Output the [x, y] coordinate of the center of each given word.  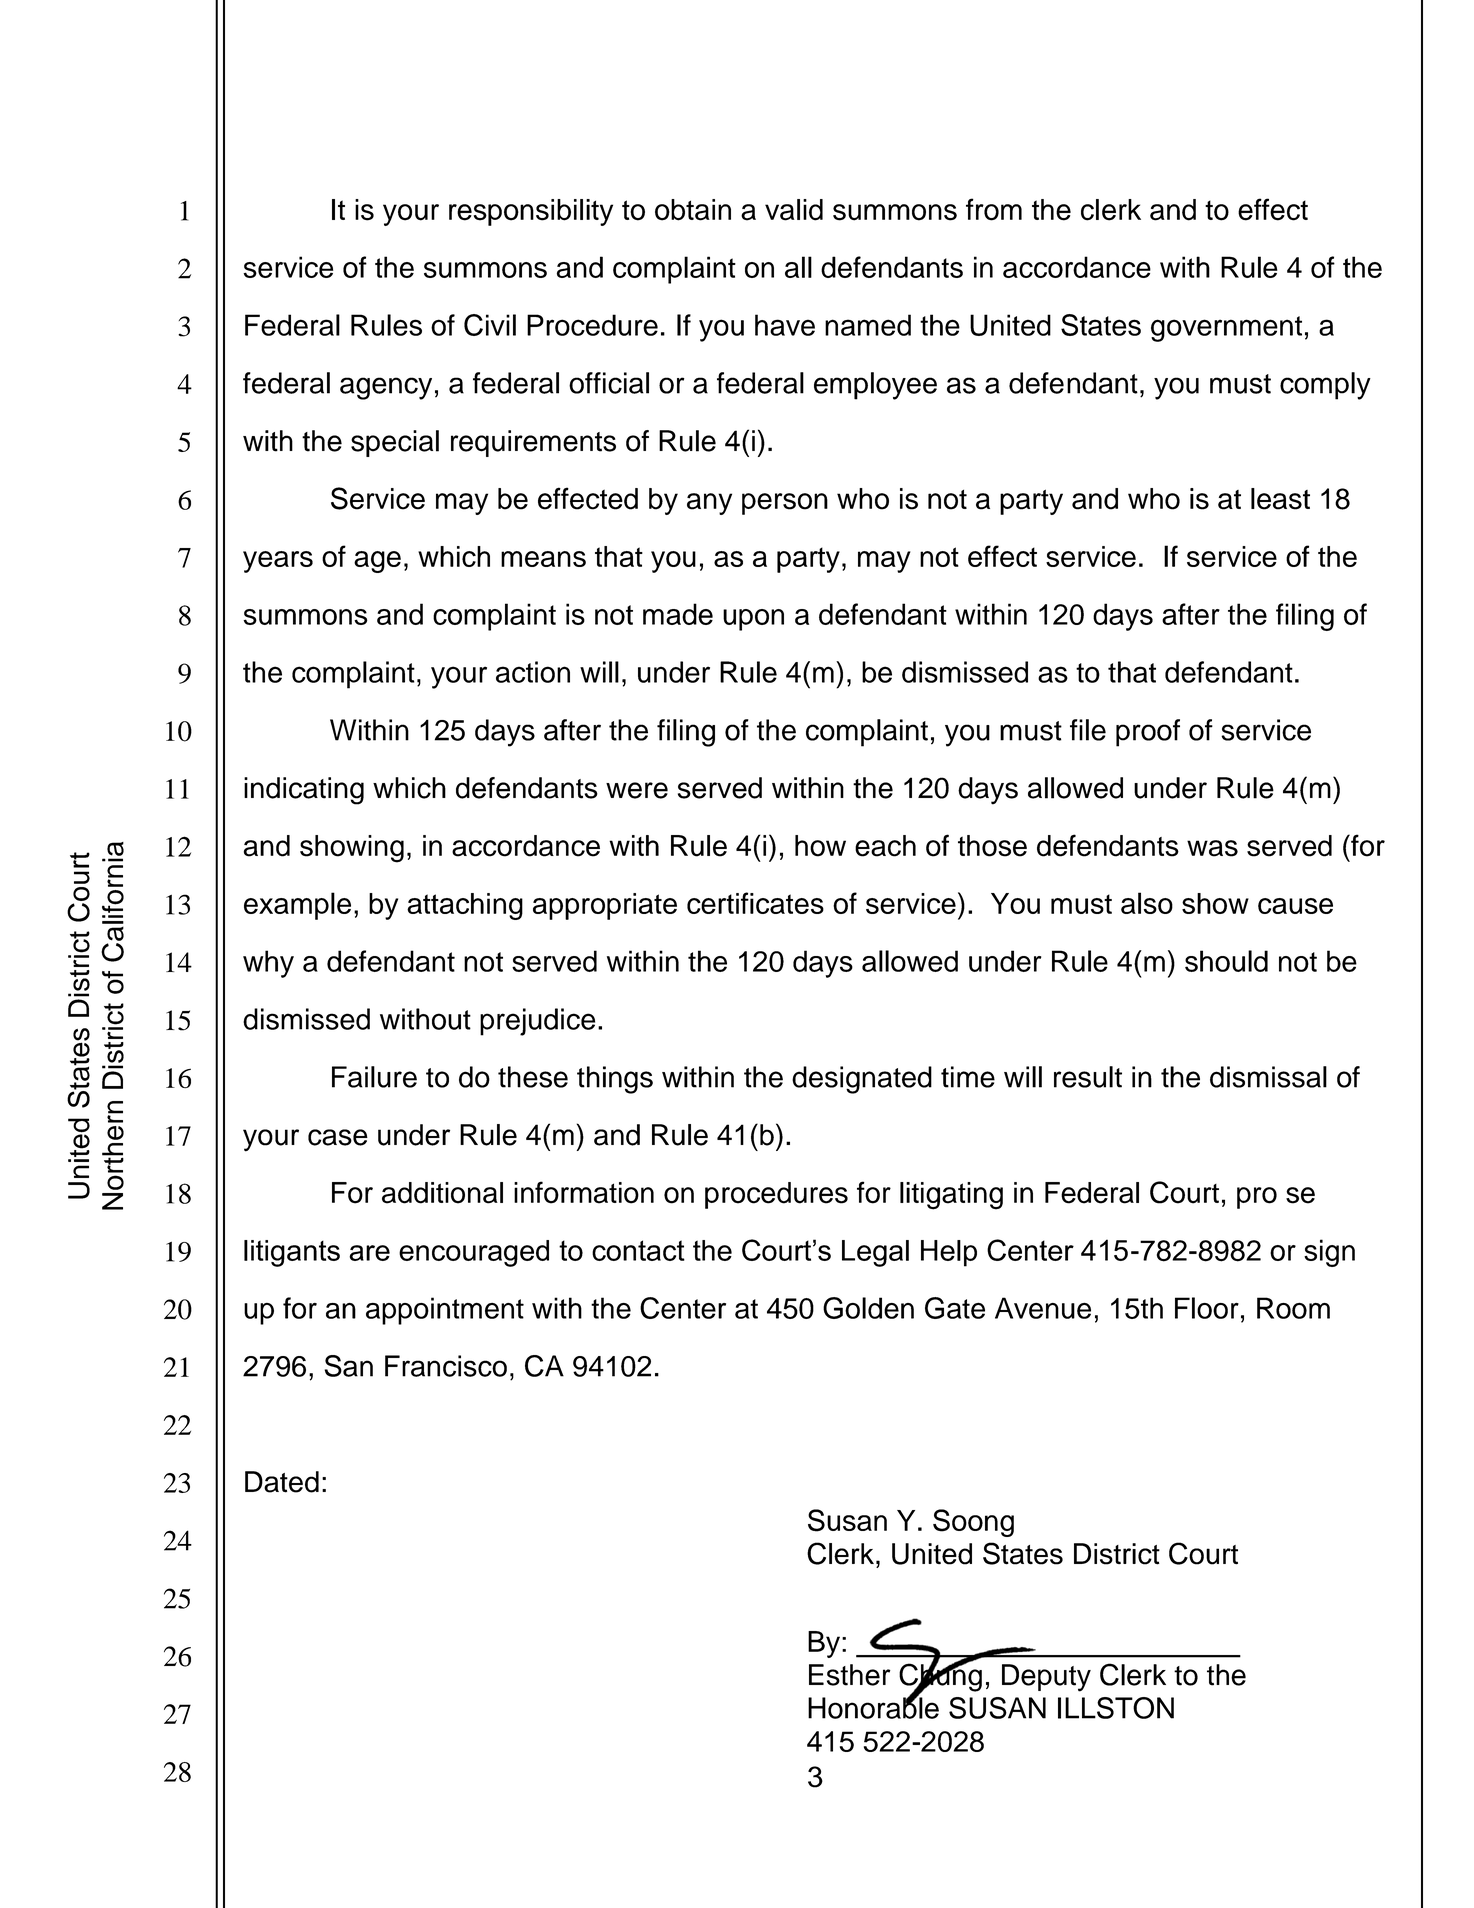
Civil [490, 325]
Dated [282, 1482]
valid [794, 210]
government [1226, 329]
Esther [850, 1675]
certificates [755, 903]
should [1226, 961]
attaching [465, 906]
